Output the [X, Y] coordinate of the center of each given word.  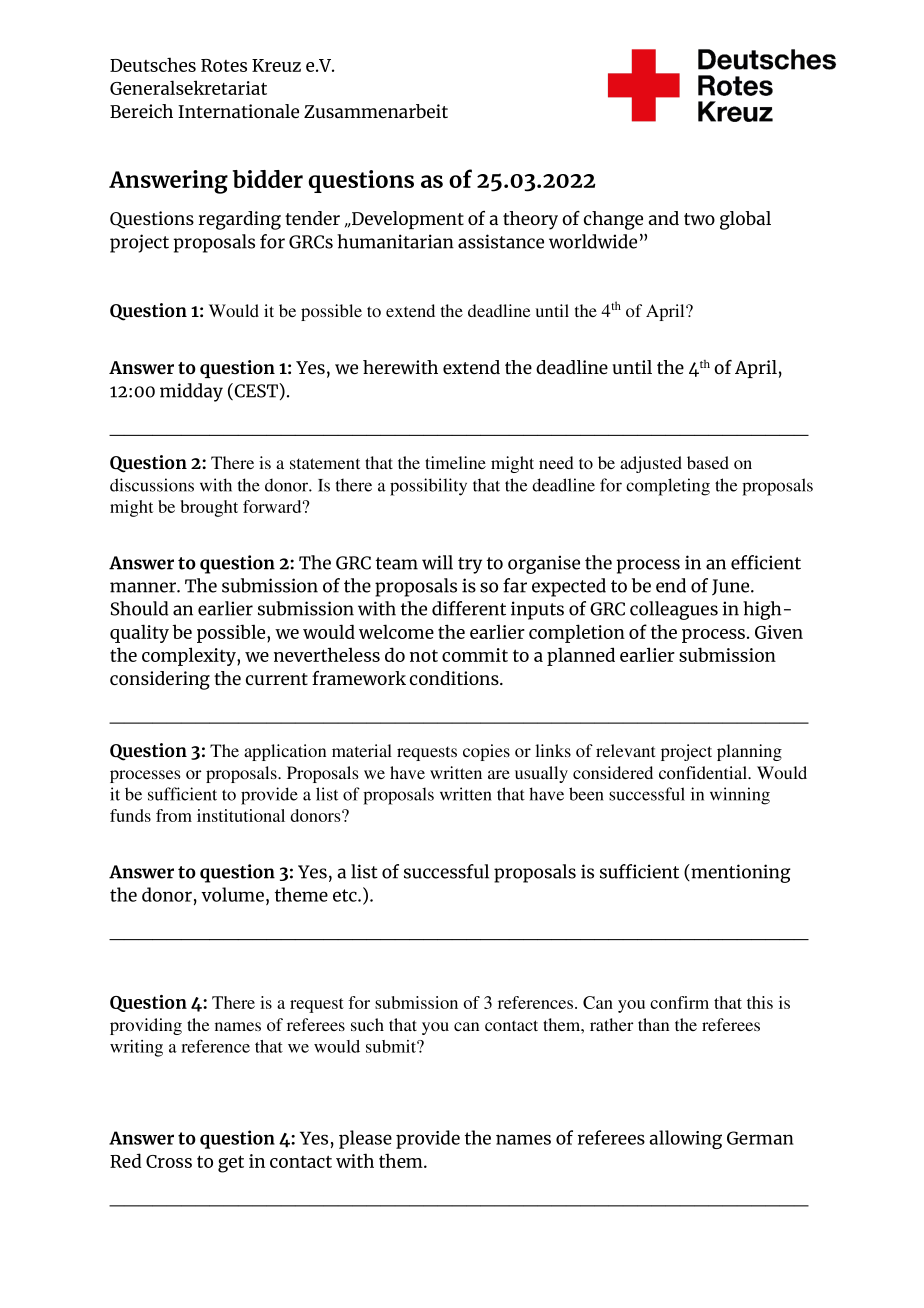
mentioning [740, 873]
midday [191, 392]
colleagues [674, 610]
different [469, 608]
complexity [190, 656]
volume [232, 894]
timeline [455, 462]
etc [346, 895]
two [699, 219]
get [231, 1164]
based [708, 462]
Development [407, 220]
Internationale [238, 111]
